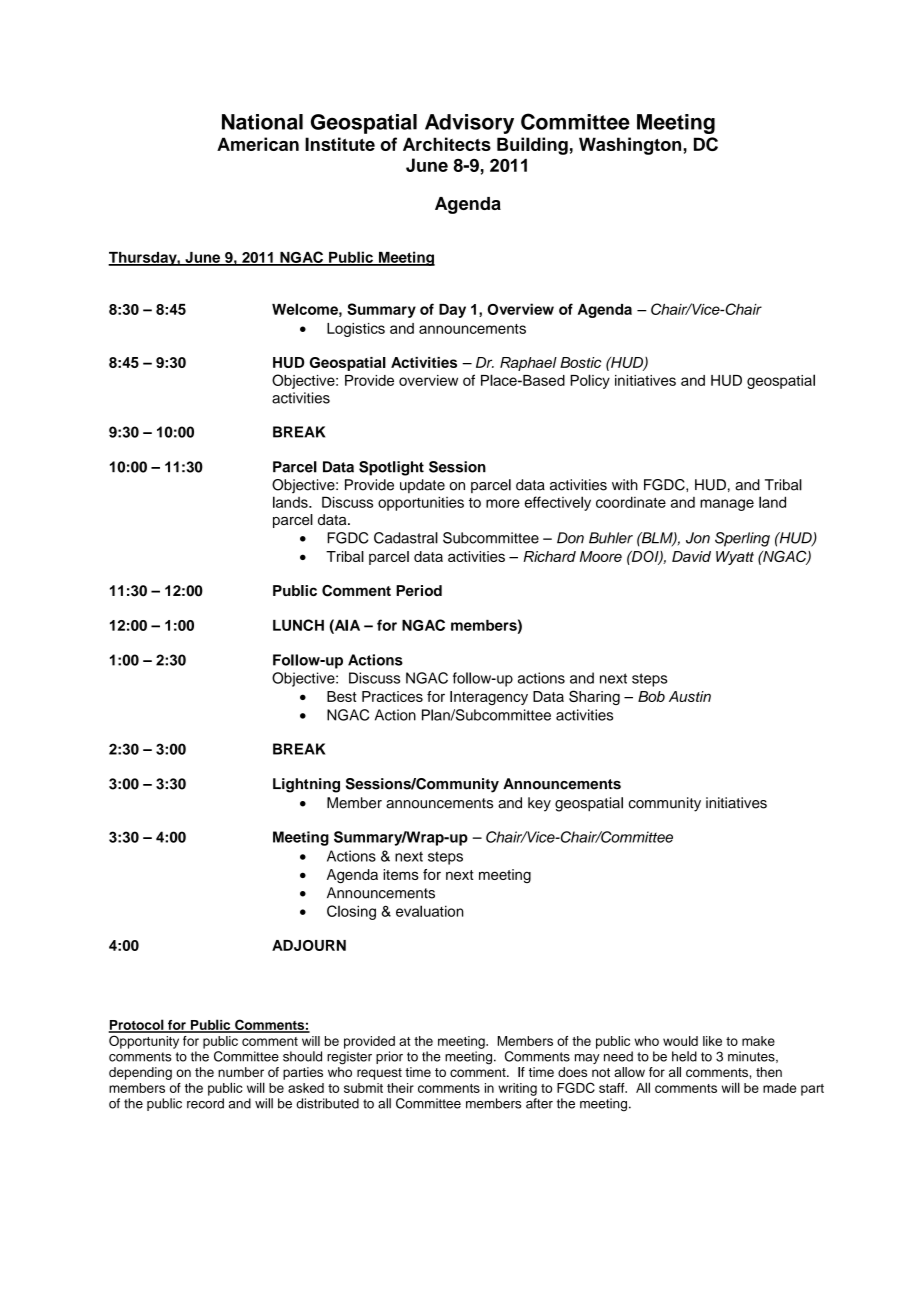 The width and height of the screenshot is (924, 1308). What do you see at coordinates (258, 144) in the screenshot?
I see `American` at bounding box center [258, 144].
